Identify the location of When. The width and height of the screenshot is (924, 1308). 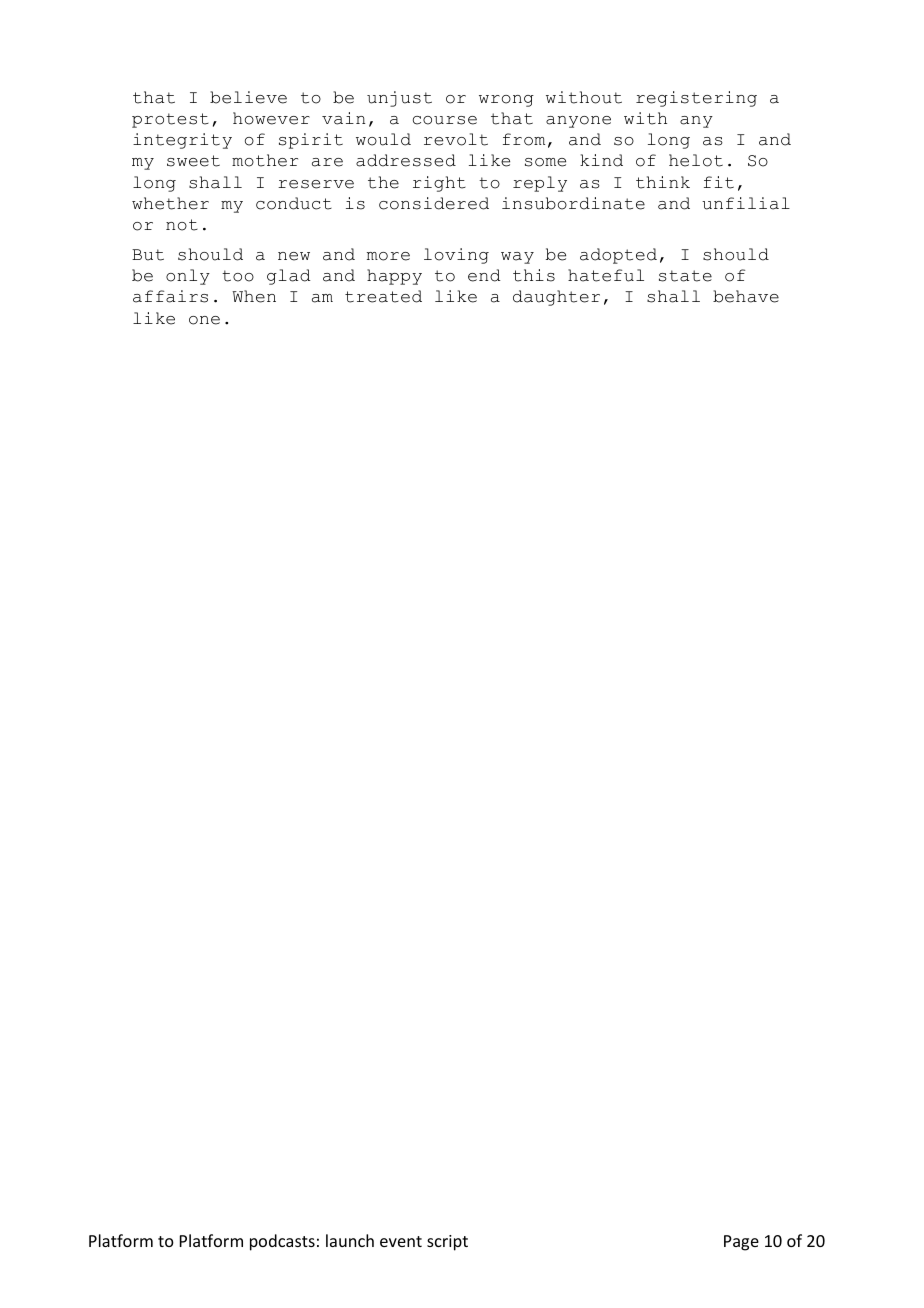
(254, 296).
